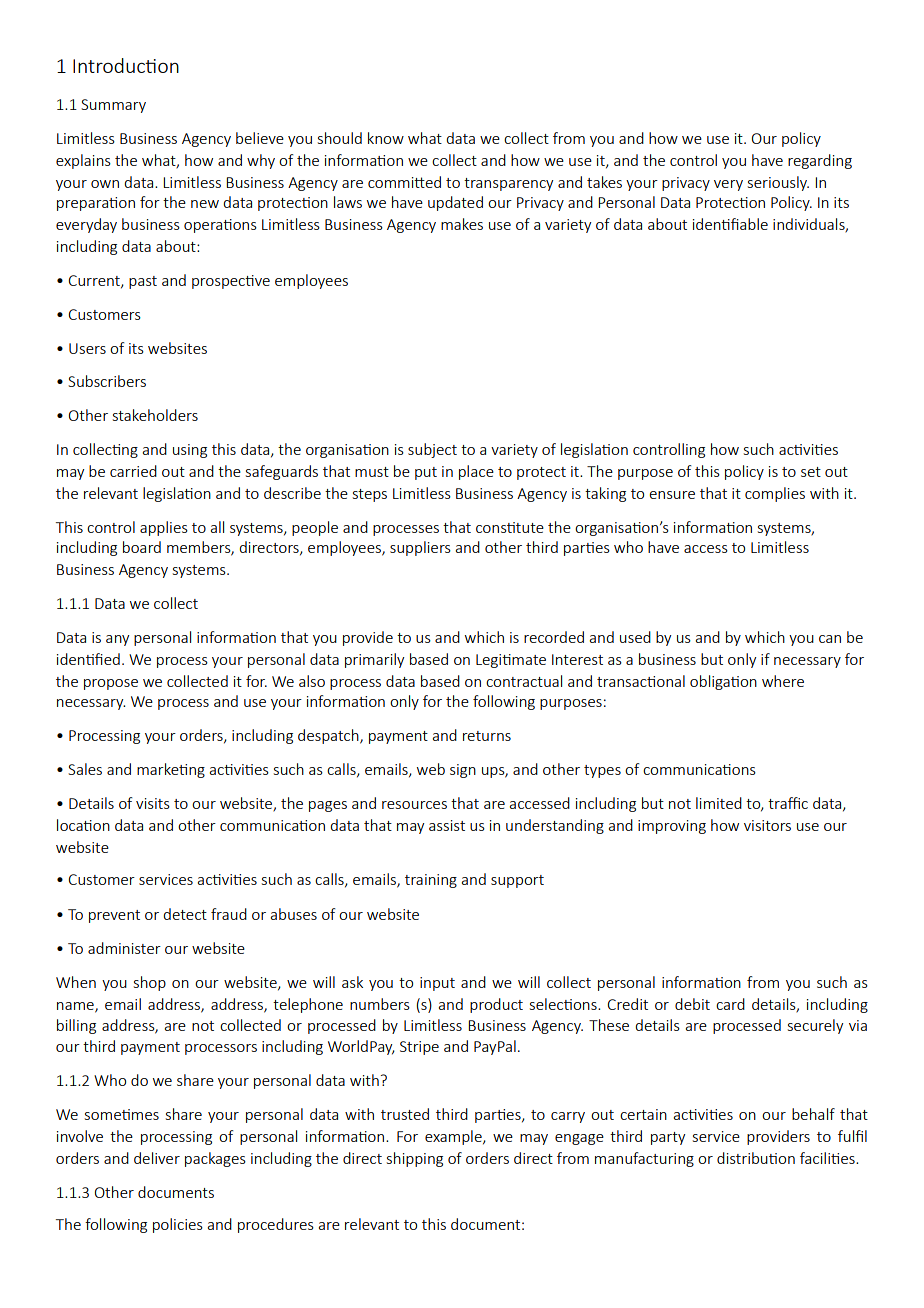  What do you see at coordinates (374, 660) in the image?
I see `primarily` at bounding box center [374, 660].
